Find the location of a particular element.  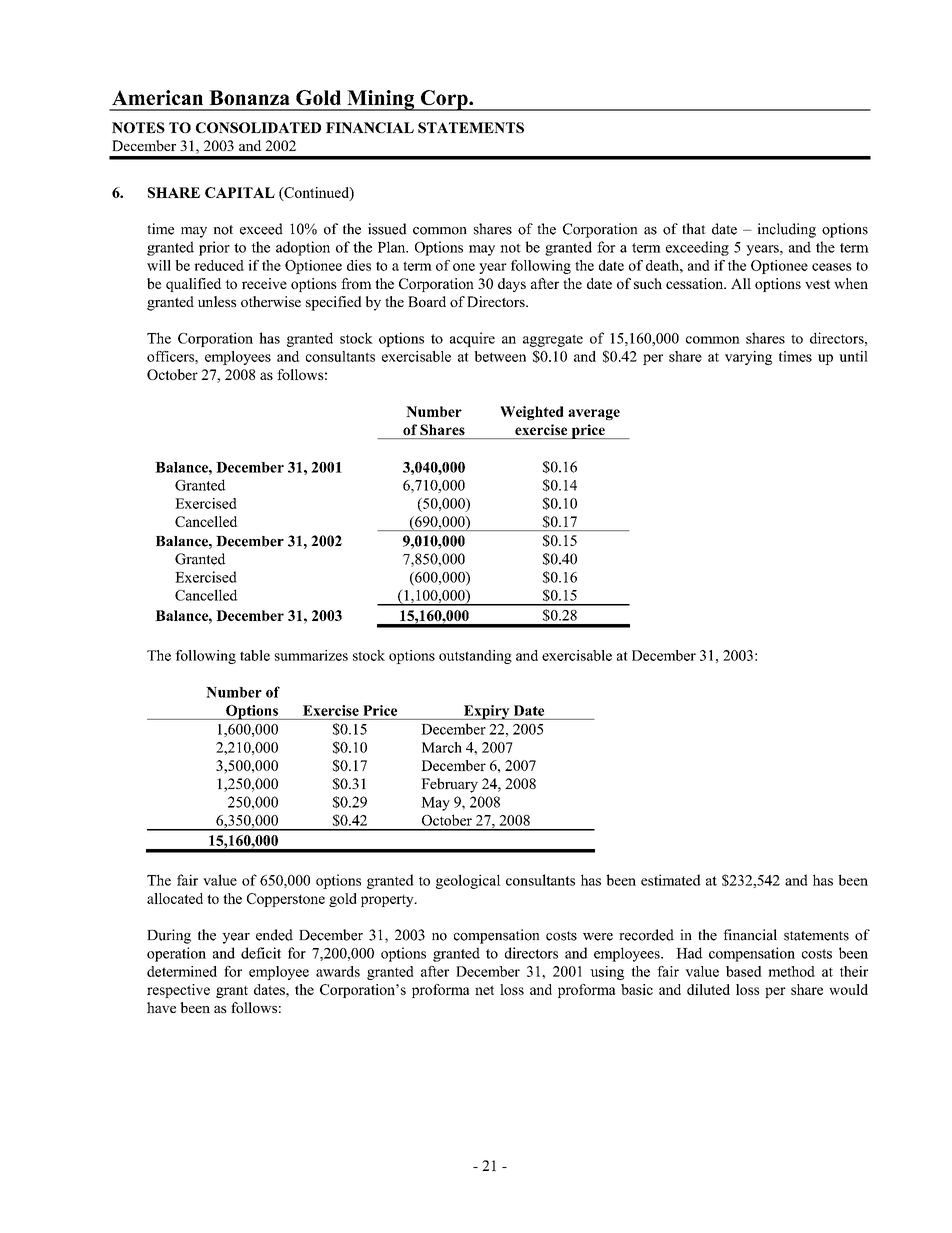

table is located at coordinates (255, 655).
